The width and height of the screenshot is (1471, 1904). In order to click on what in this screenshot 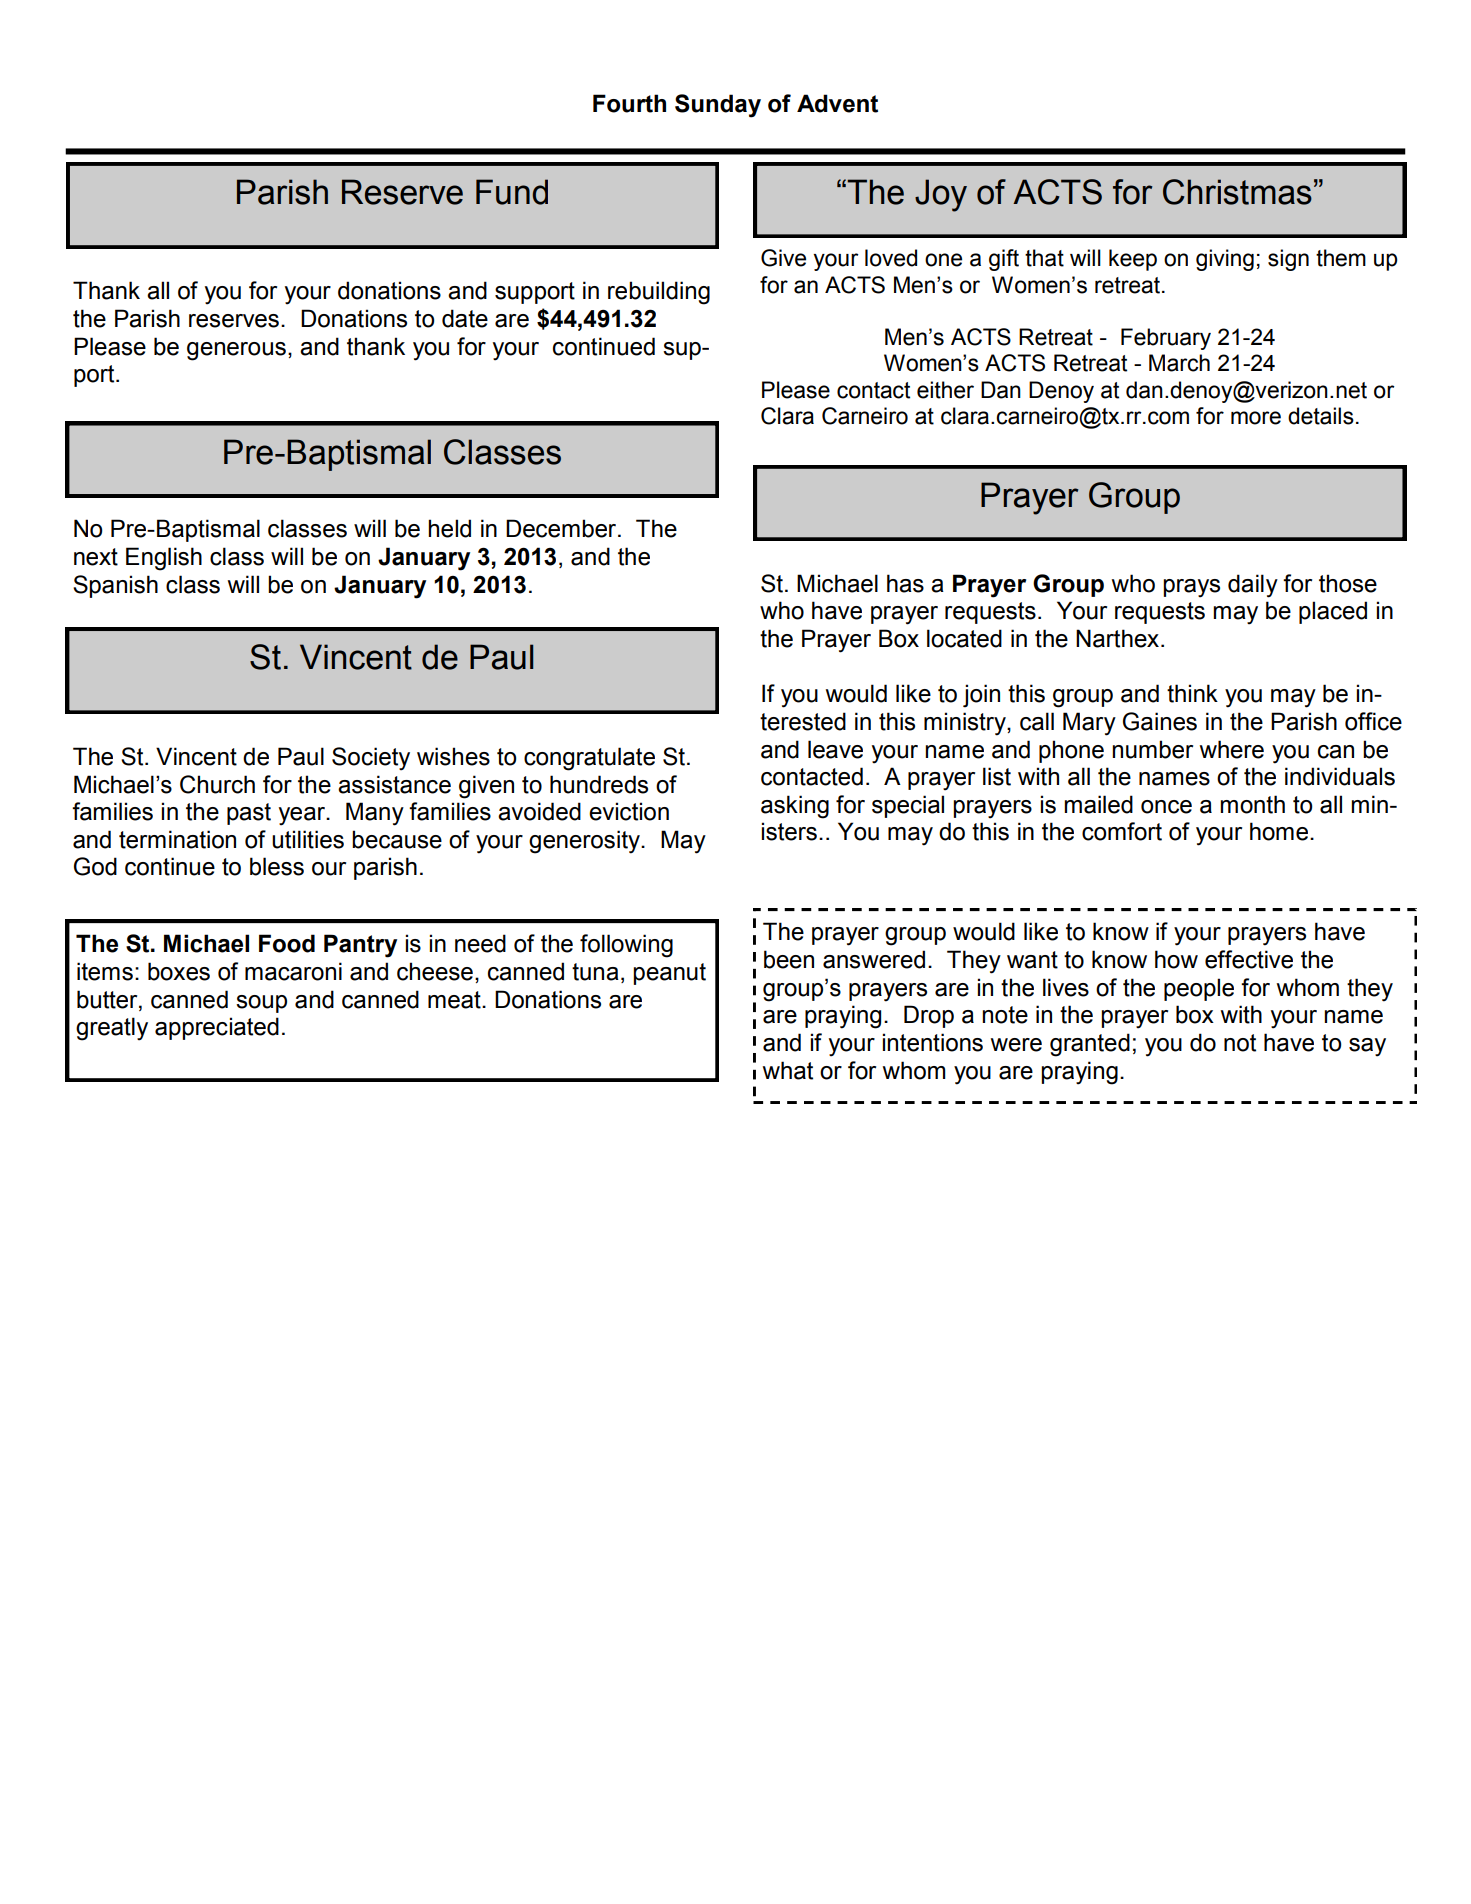, I will do `click(788, 1070)`.
